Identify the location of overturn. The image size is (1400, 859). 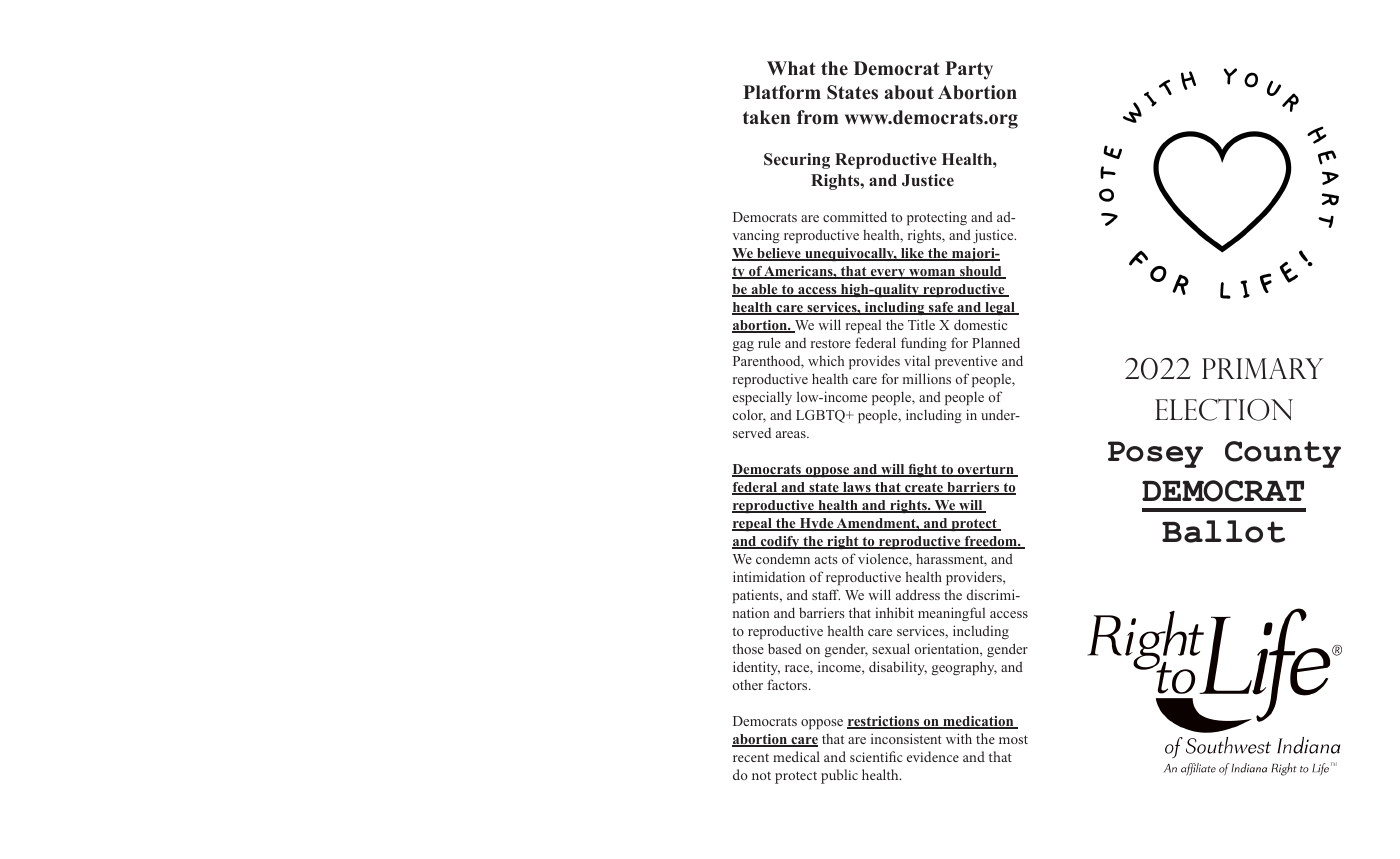
(986, 471).
